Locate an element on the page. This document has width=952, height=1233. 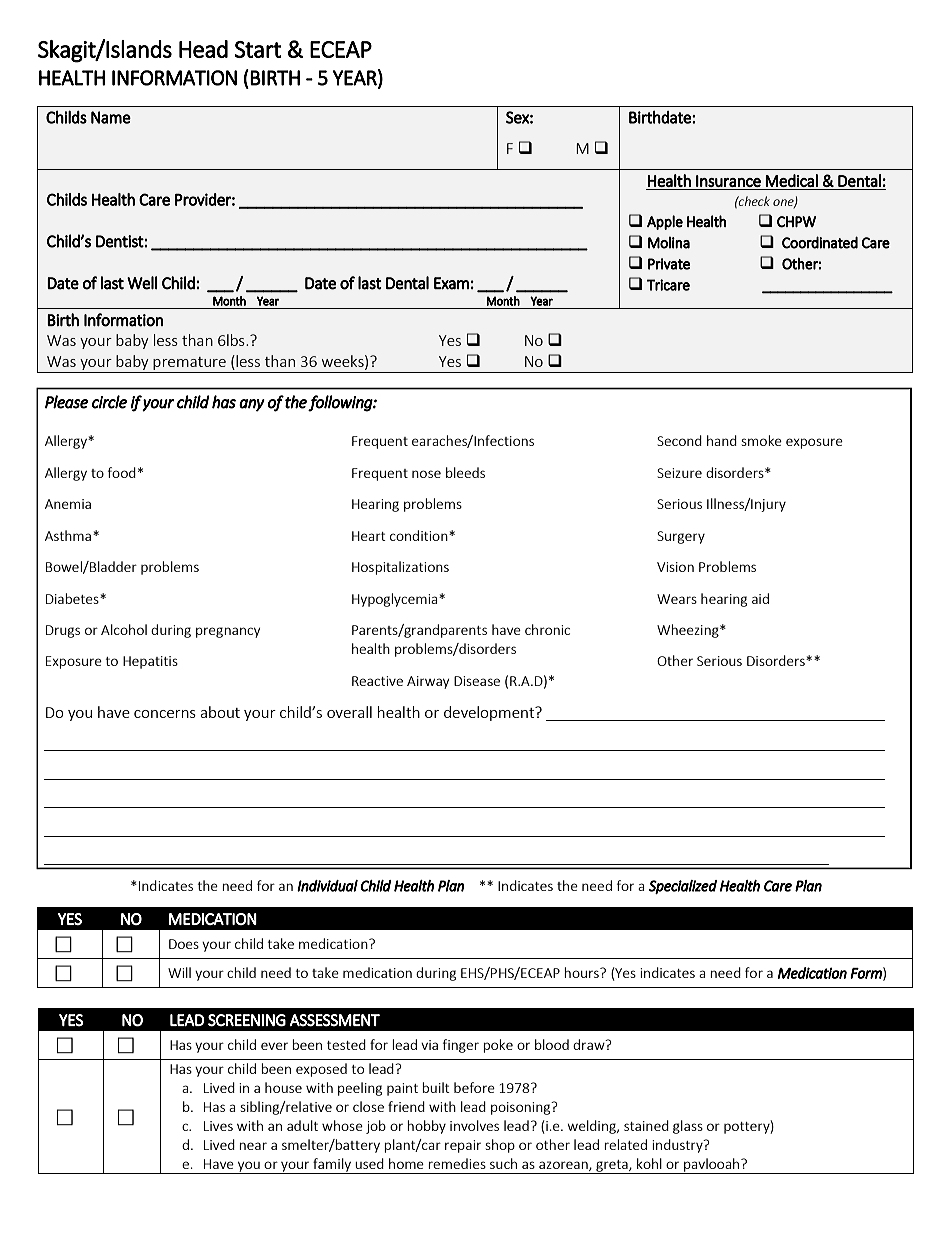
Name is located at coordinates (111, 117).
